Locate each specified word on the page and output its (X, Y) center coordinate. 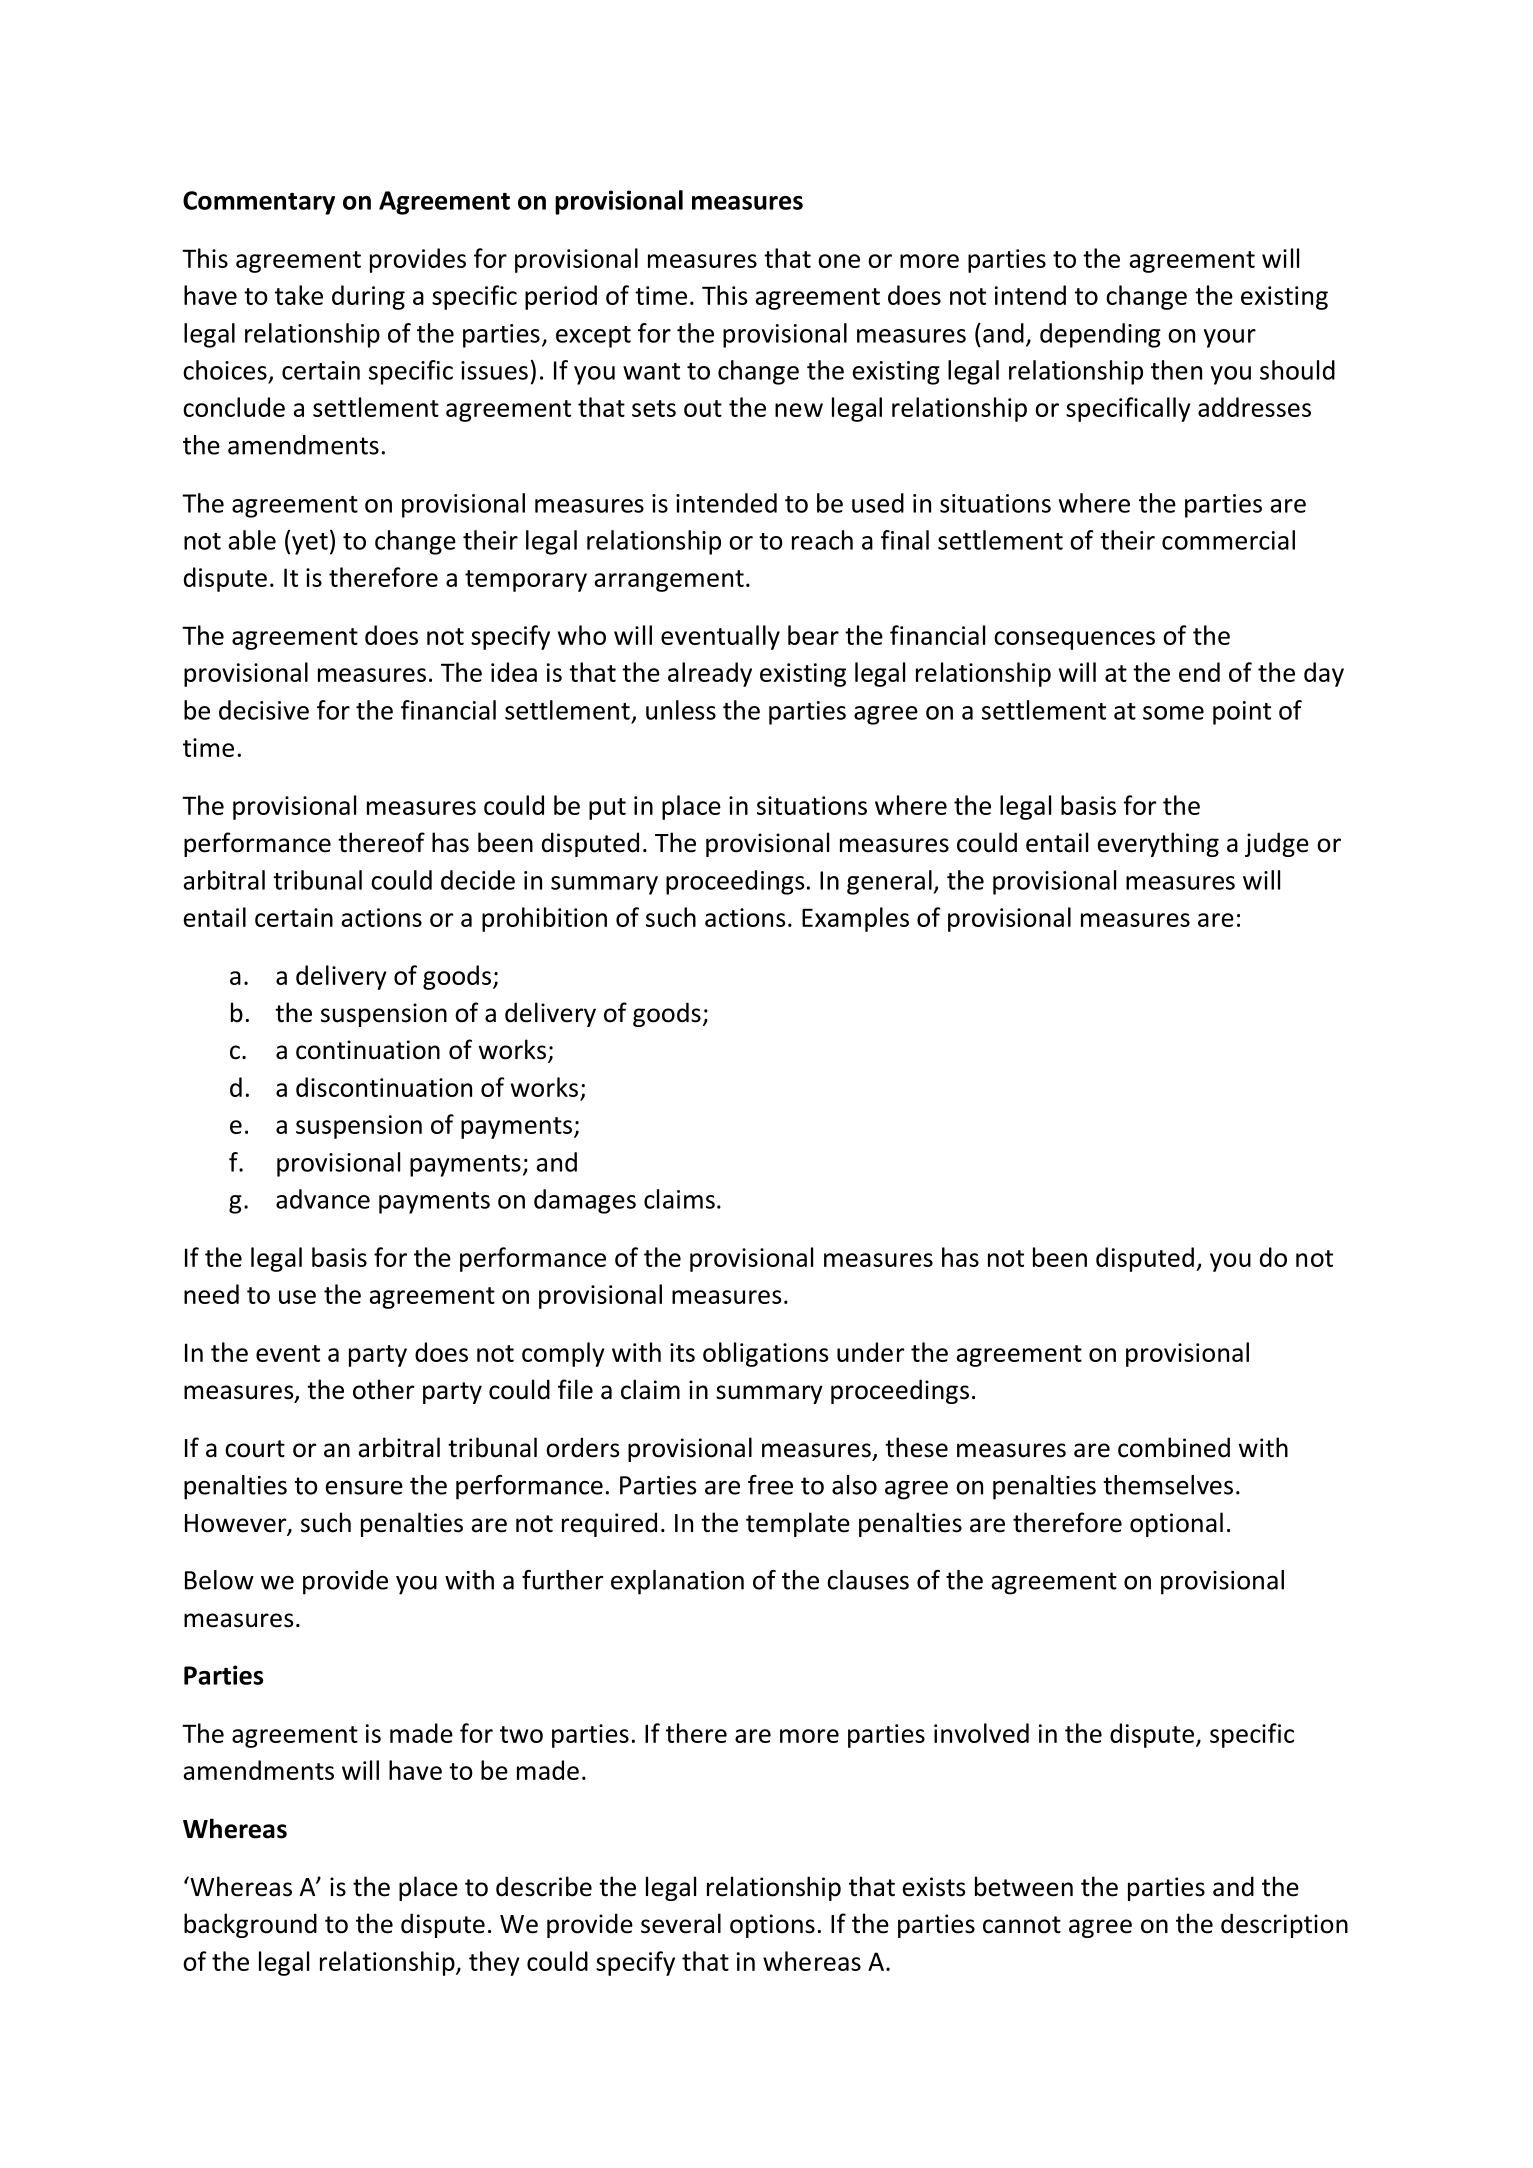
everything (1158, 844)
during (368, 297)
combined (1174, 1447)
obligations (765, 1354)
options (772, 1926)
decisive (264, 710)
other (383, 1389)
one (839, 261)
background (250, 1925)
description (1284, 1925)
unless (681, 710)
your (1230, 338)
